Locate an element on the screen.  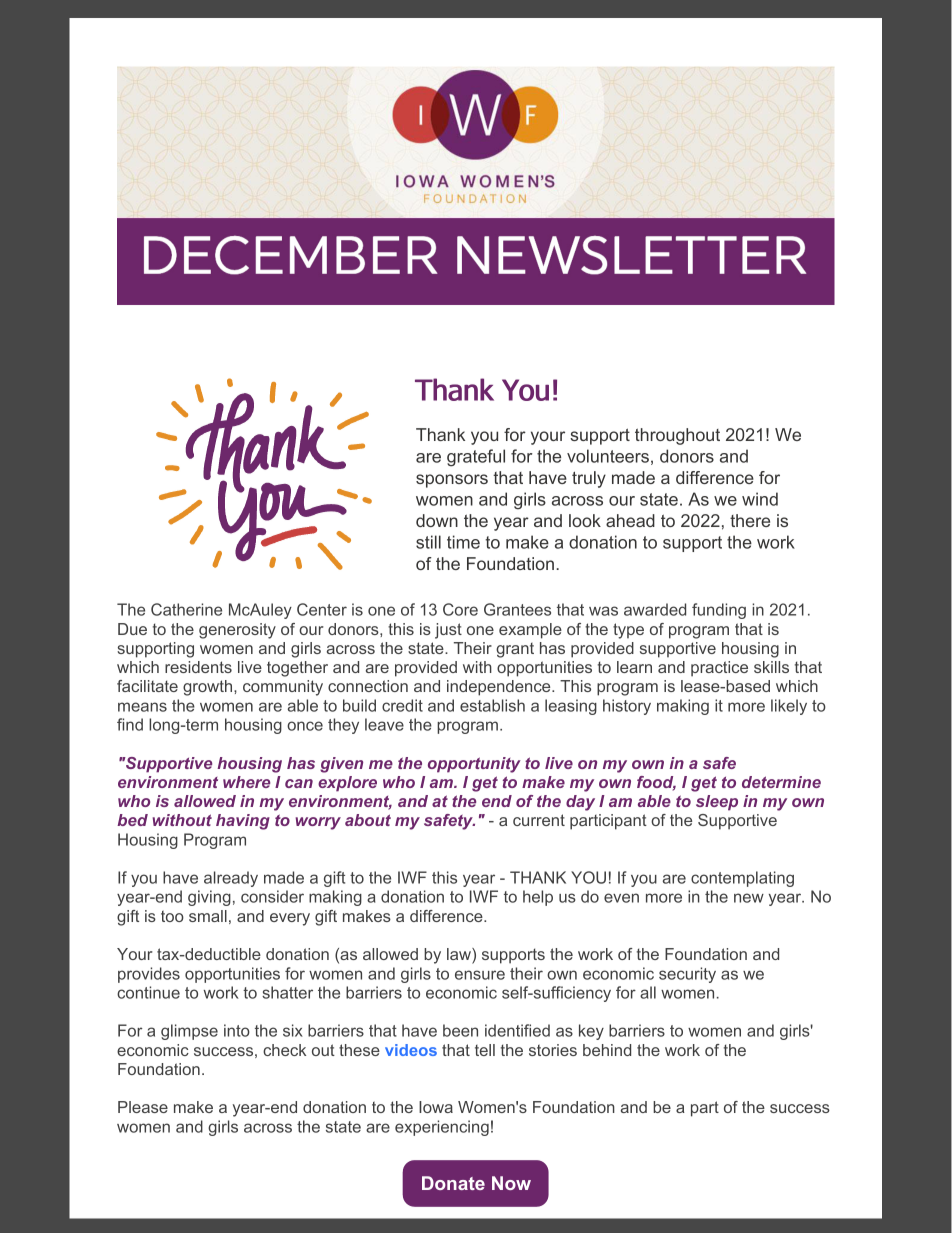
Donate is located at coordinates (453, 1183).
